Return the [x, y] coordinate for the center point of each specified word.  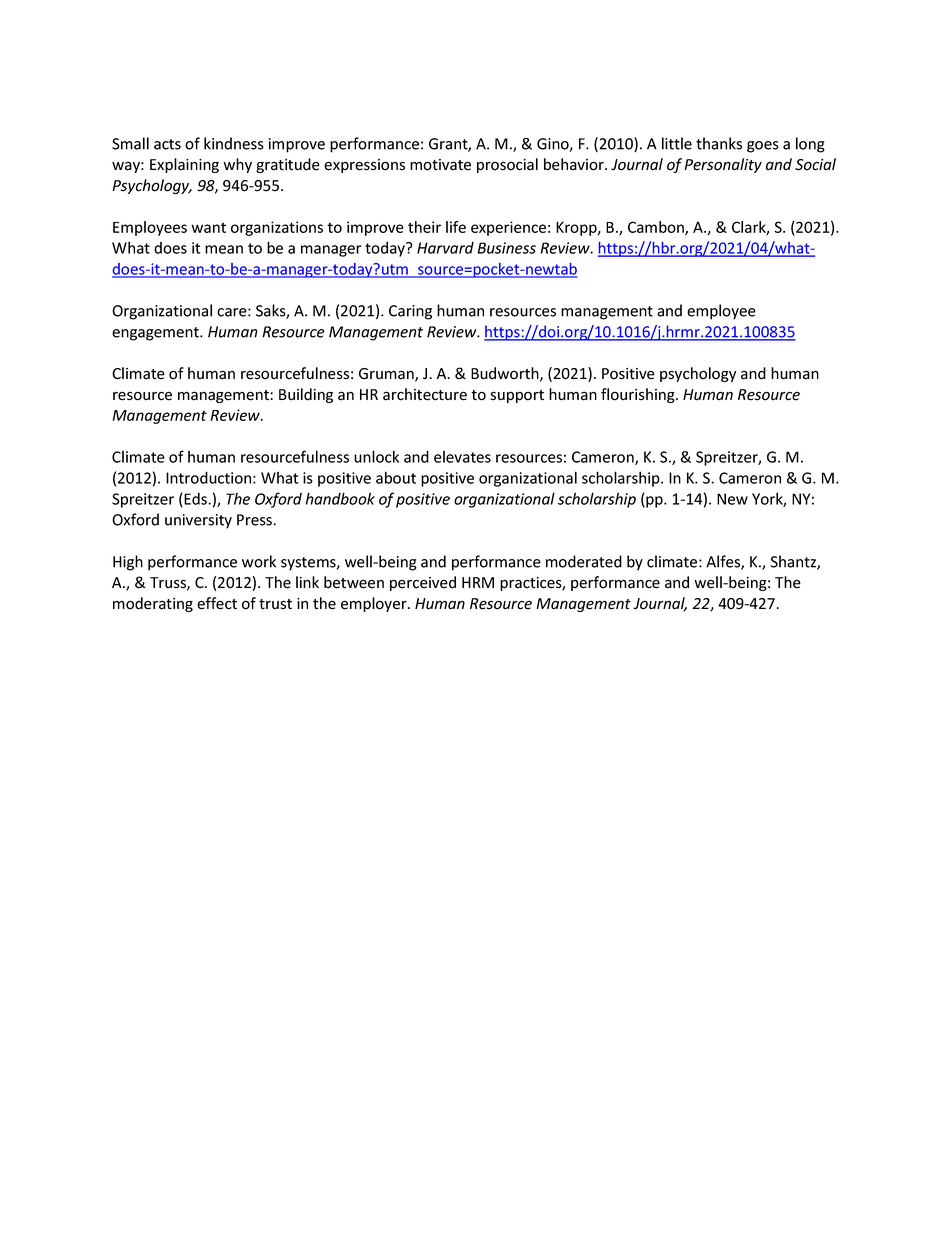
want [208, 227]
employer [375, 604]
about [396, 477]
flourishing [639, 395]
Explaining [184, 165]
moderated [584, 561]
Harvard [445, 248]
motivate [440, 165]
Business [507, 248]
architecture [425, 394]
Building [306, 395]
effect [217, 603]
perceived [423, 583]
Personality [723, 165]
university [198, 521]
